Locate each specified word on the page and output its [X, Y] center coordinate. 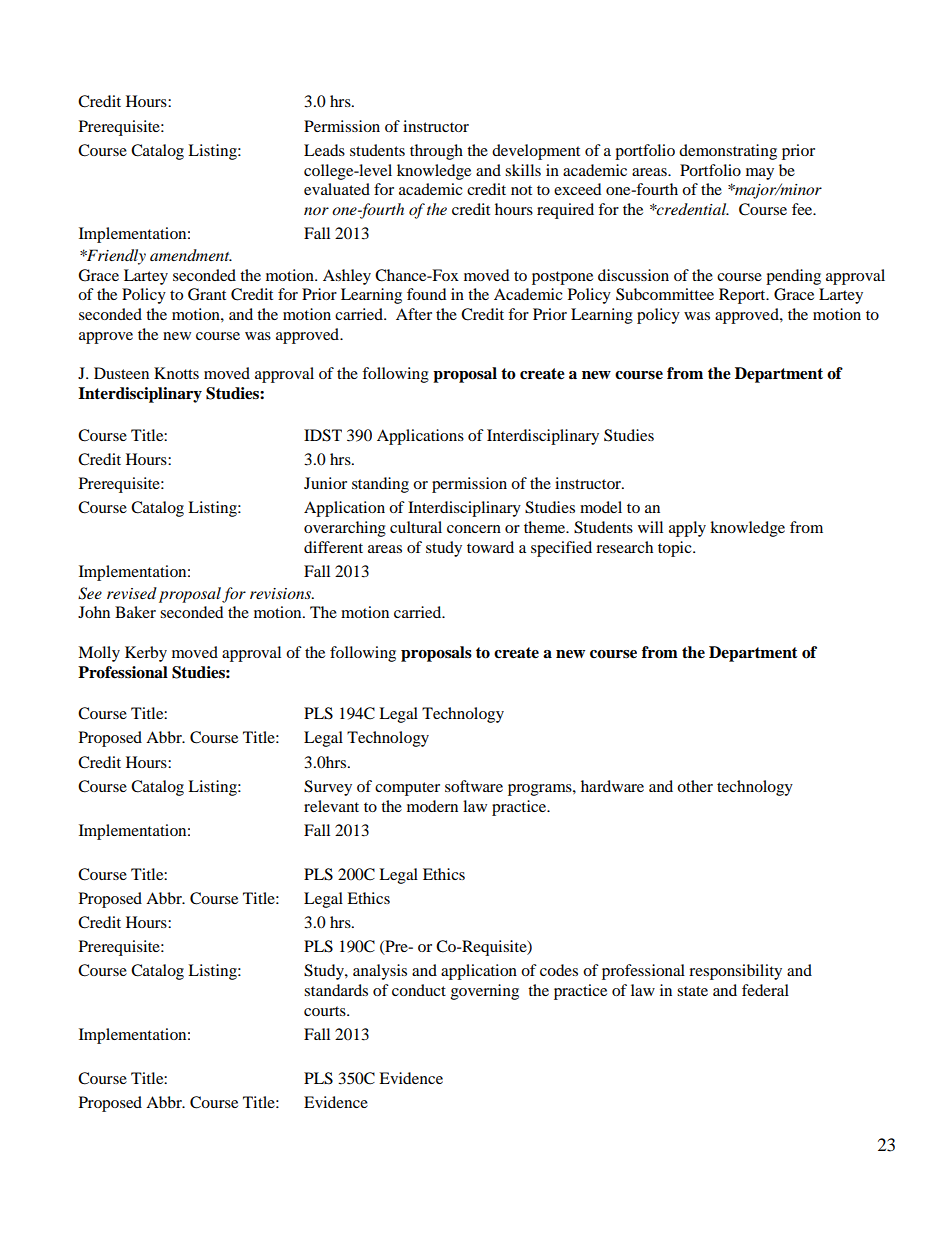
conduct [419, 990]
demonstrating [728, 152]
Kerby [146, 654]
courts [326, 1011]
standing [380, 485]
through [436, 152]
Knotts [176, 373]
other [695, 786]
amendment [191, 255]
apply [687, 529]
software [474, 786]
